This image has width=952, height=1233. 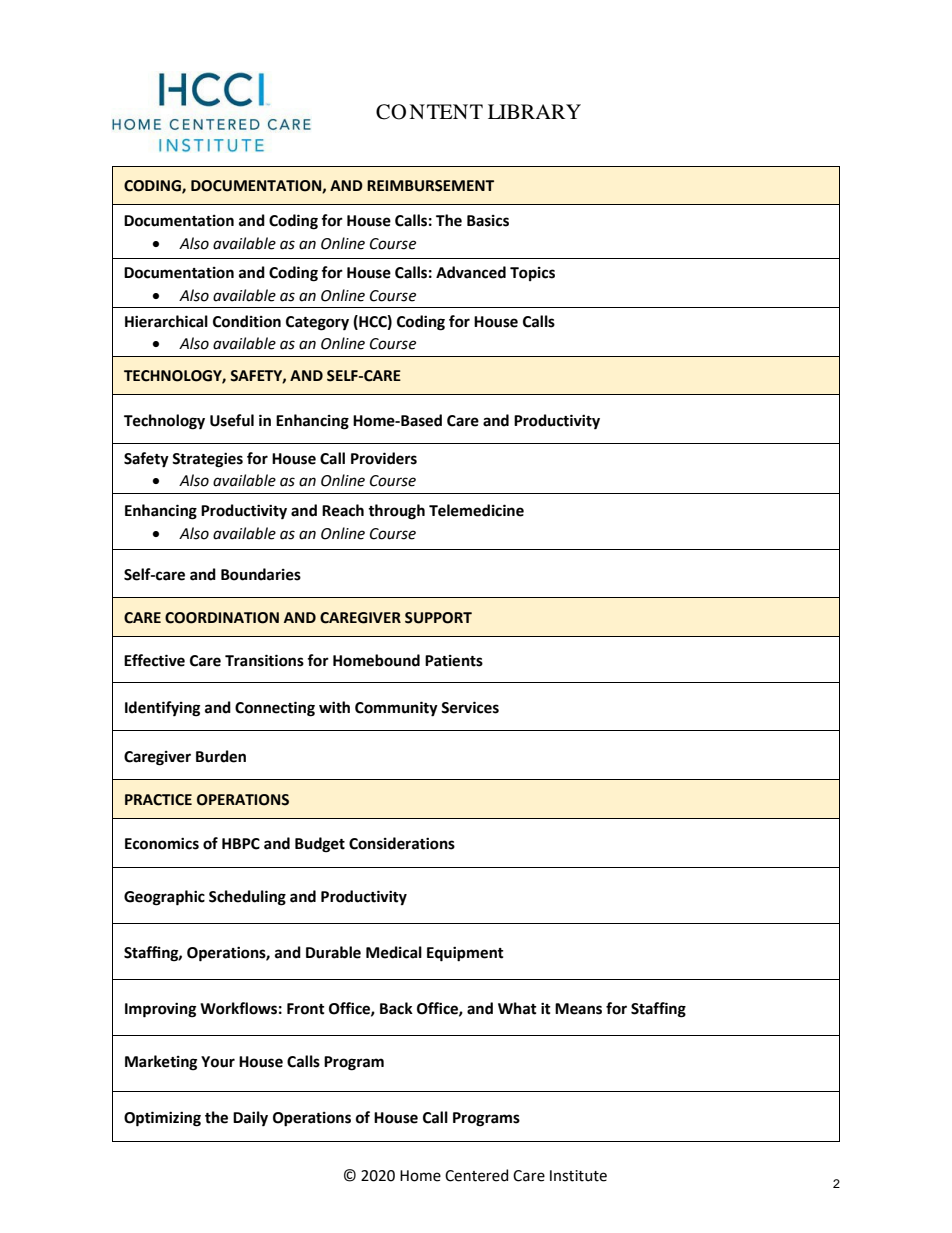 I want to click on REIMBURSEMENT, so click(x=430, y=186).
